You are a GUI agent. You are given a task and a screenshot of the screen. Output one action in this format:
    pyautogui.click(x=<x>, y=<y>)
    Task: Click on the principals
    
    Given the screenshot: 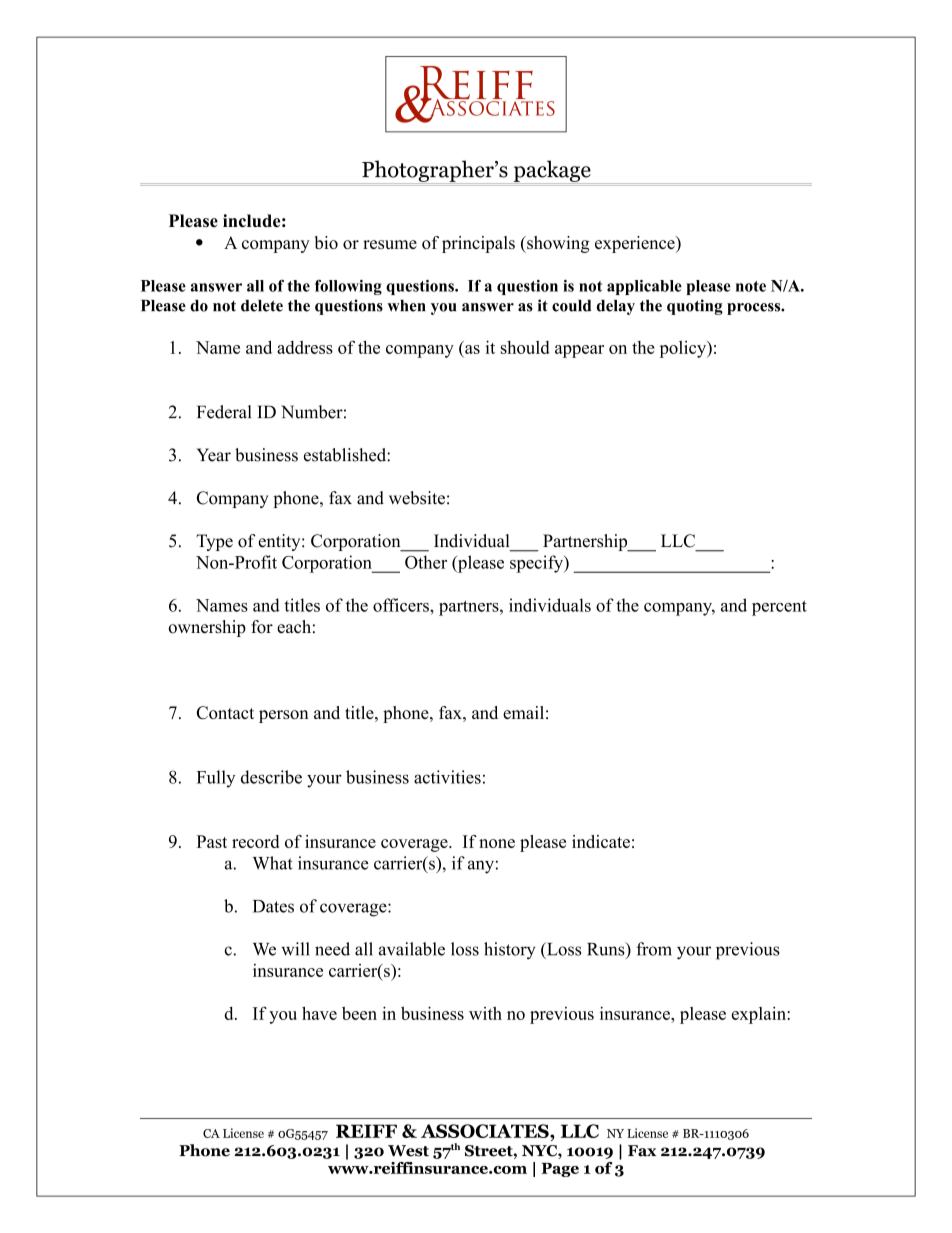 What is the action you would take?
    pyautogui.click(x=478, y=244)
